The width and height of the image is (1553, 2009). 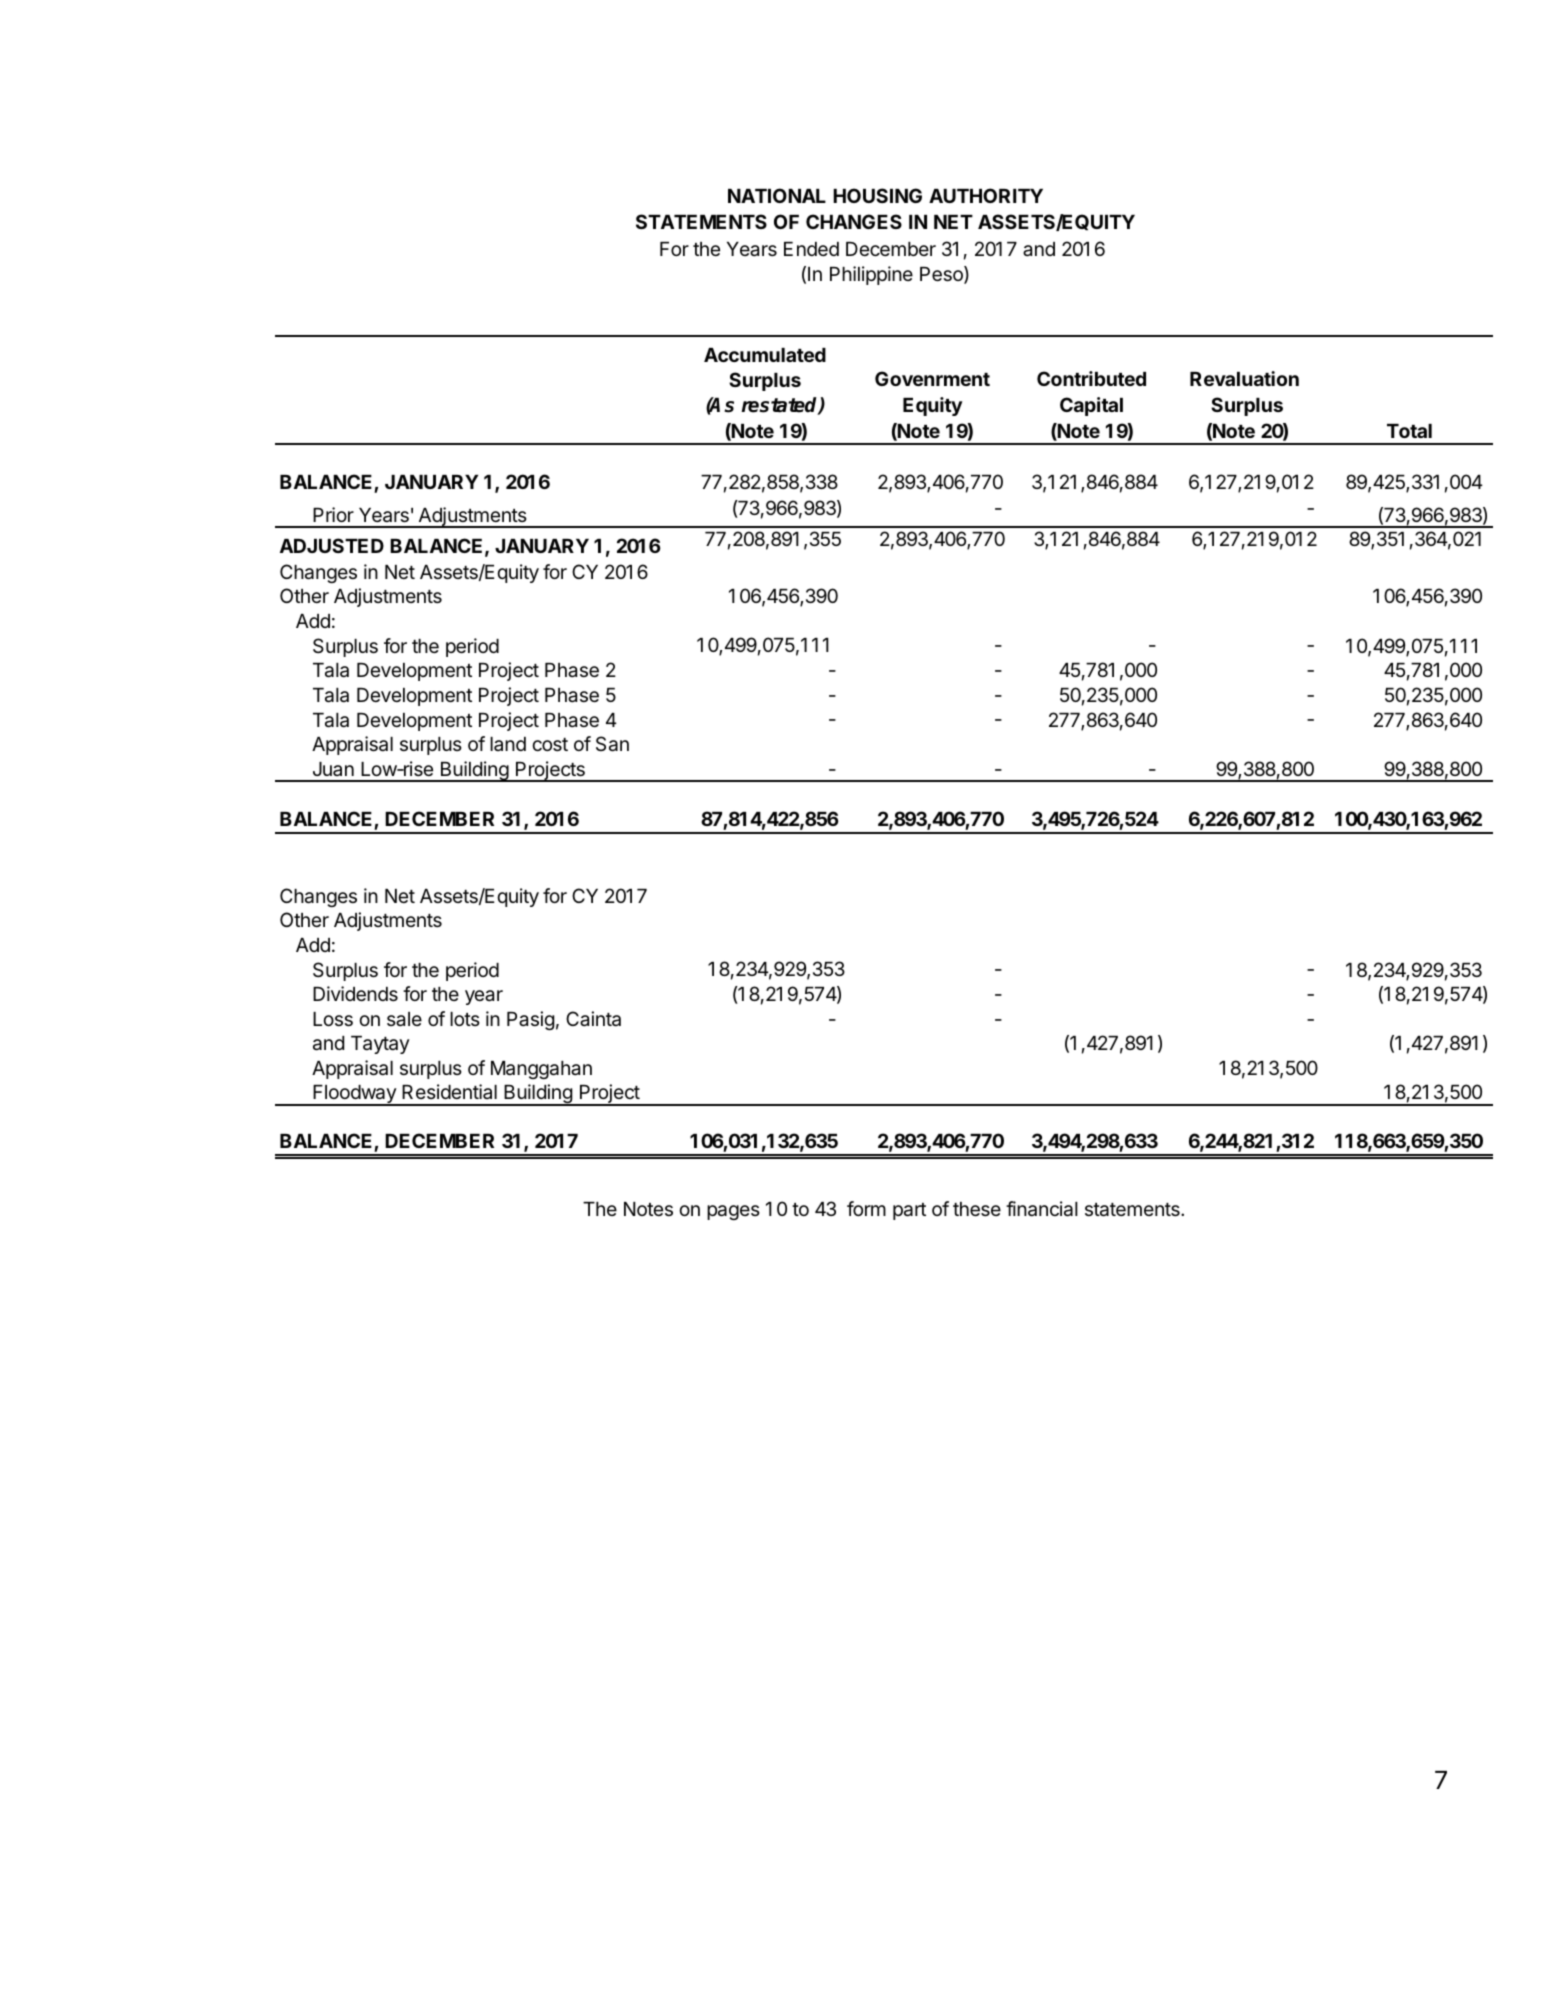 I want to click on Total, so click(x=1409, y=431).
